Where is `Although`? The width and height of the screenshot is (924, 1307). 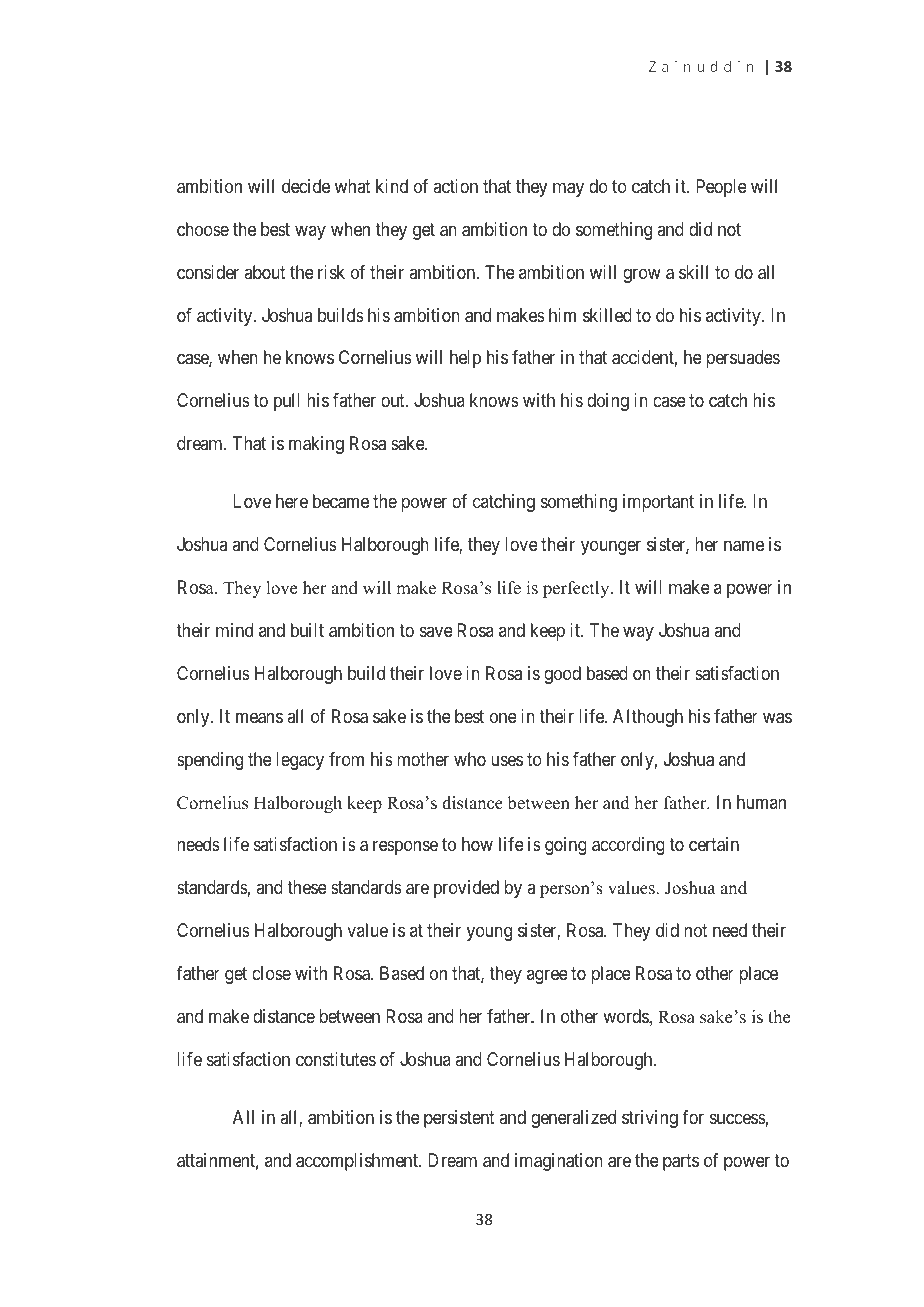
Although is located at coordinates (648, 718).
